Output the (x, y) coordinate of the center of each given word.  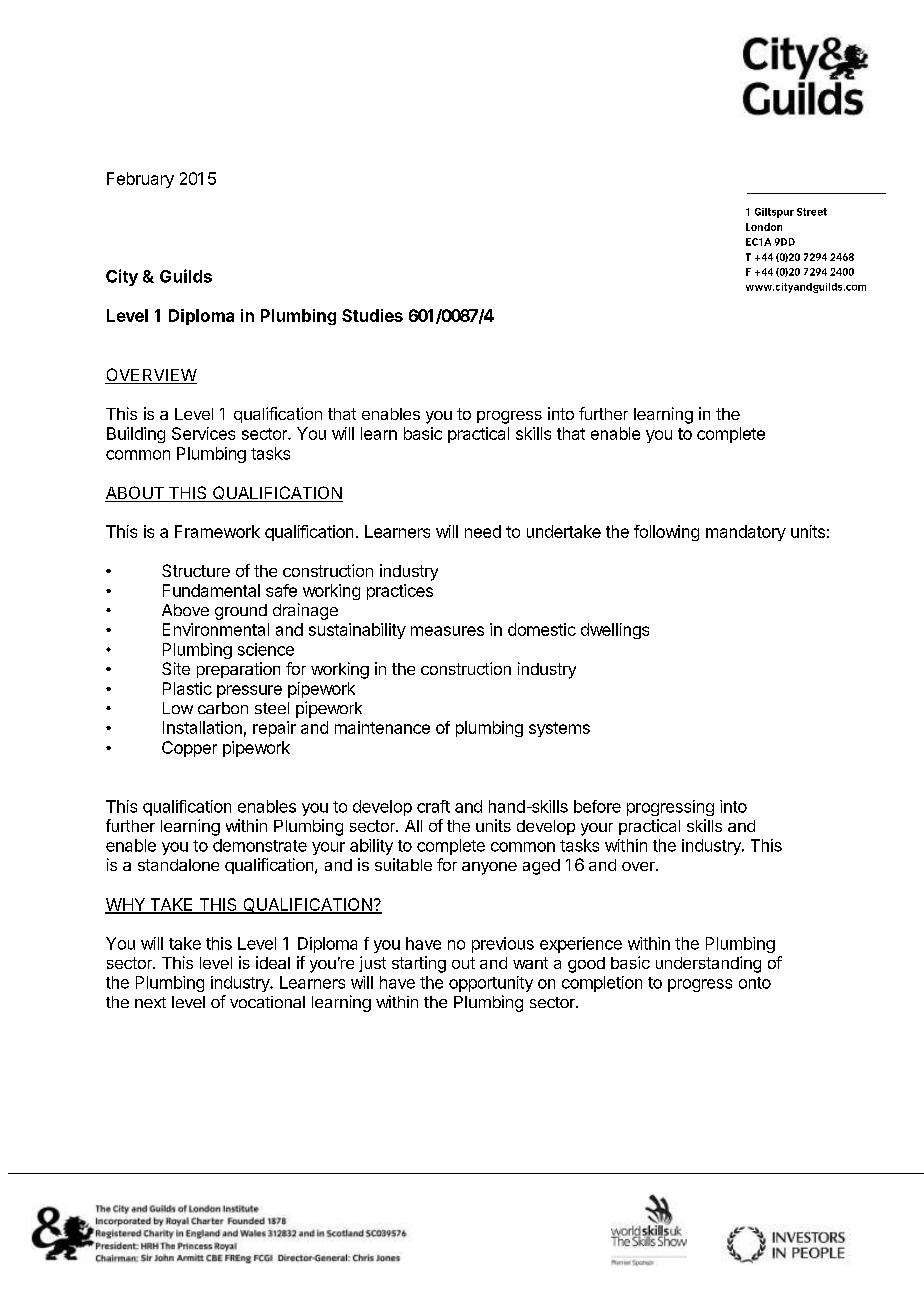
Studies (372, 315)
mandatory (746, 533)
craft (433, 806)
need (483, 531)
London (764, 227)
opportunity (491, 984)
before (597, 806)
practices (400, 592)
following (666, 533)
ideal (273, 962)
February (140, 180)
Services (203, 433)
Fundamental (211, 590)
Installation (202, 727)
